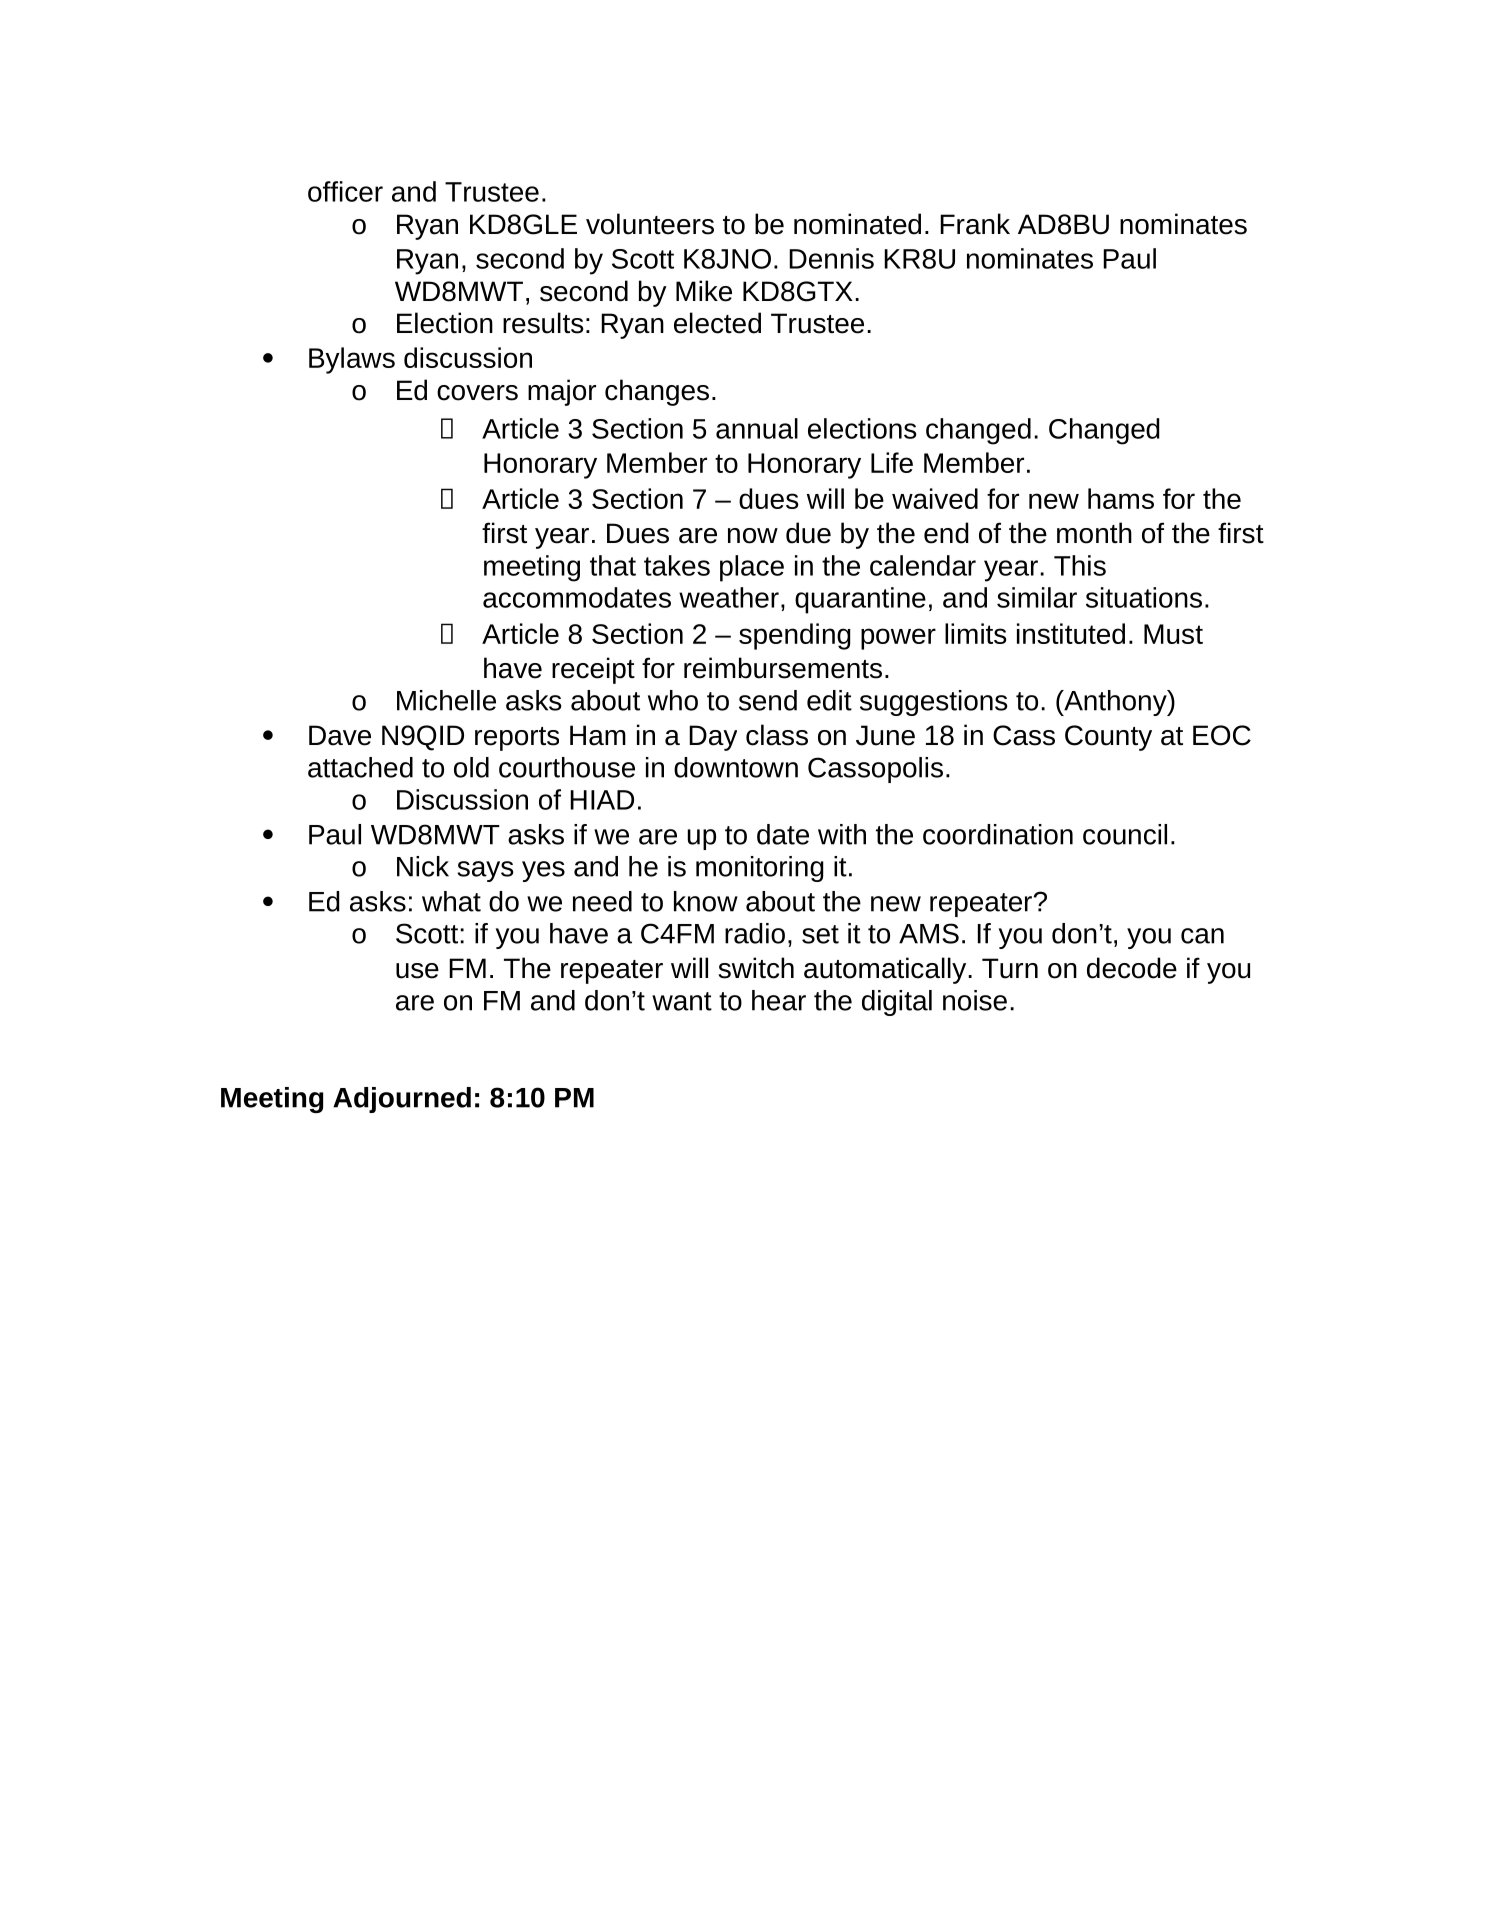 Image resolution: width=1490 pixels, height=1928 pixels. I want to click on Frank, so click(975, 224).
